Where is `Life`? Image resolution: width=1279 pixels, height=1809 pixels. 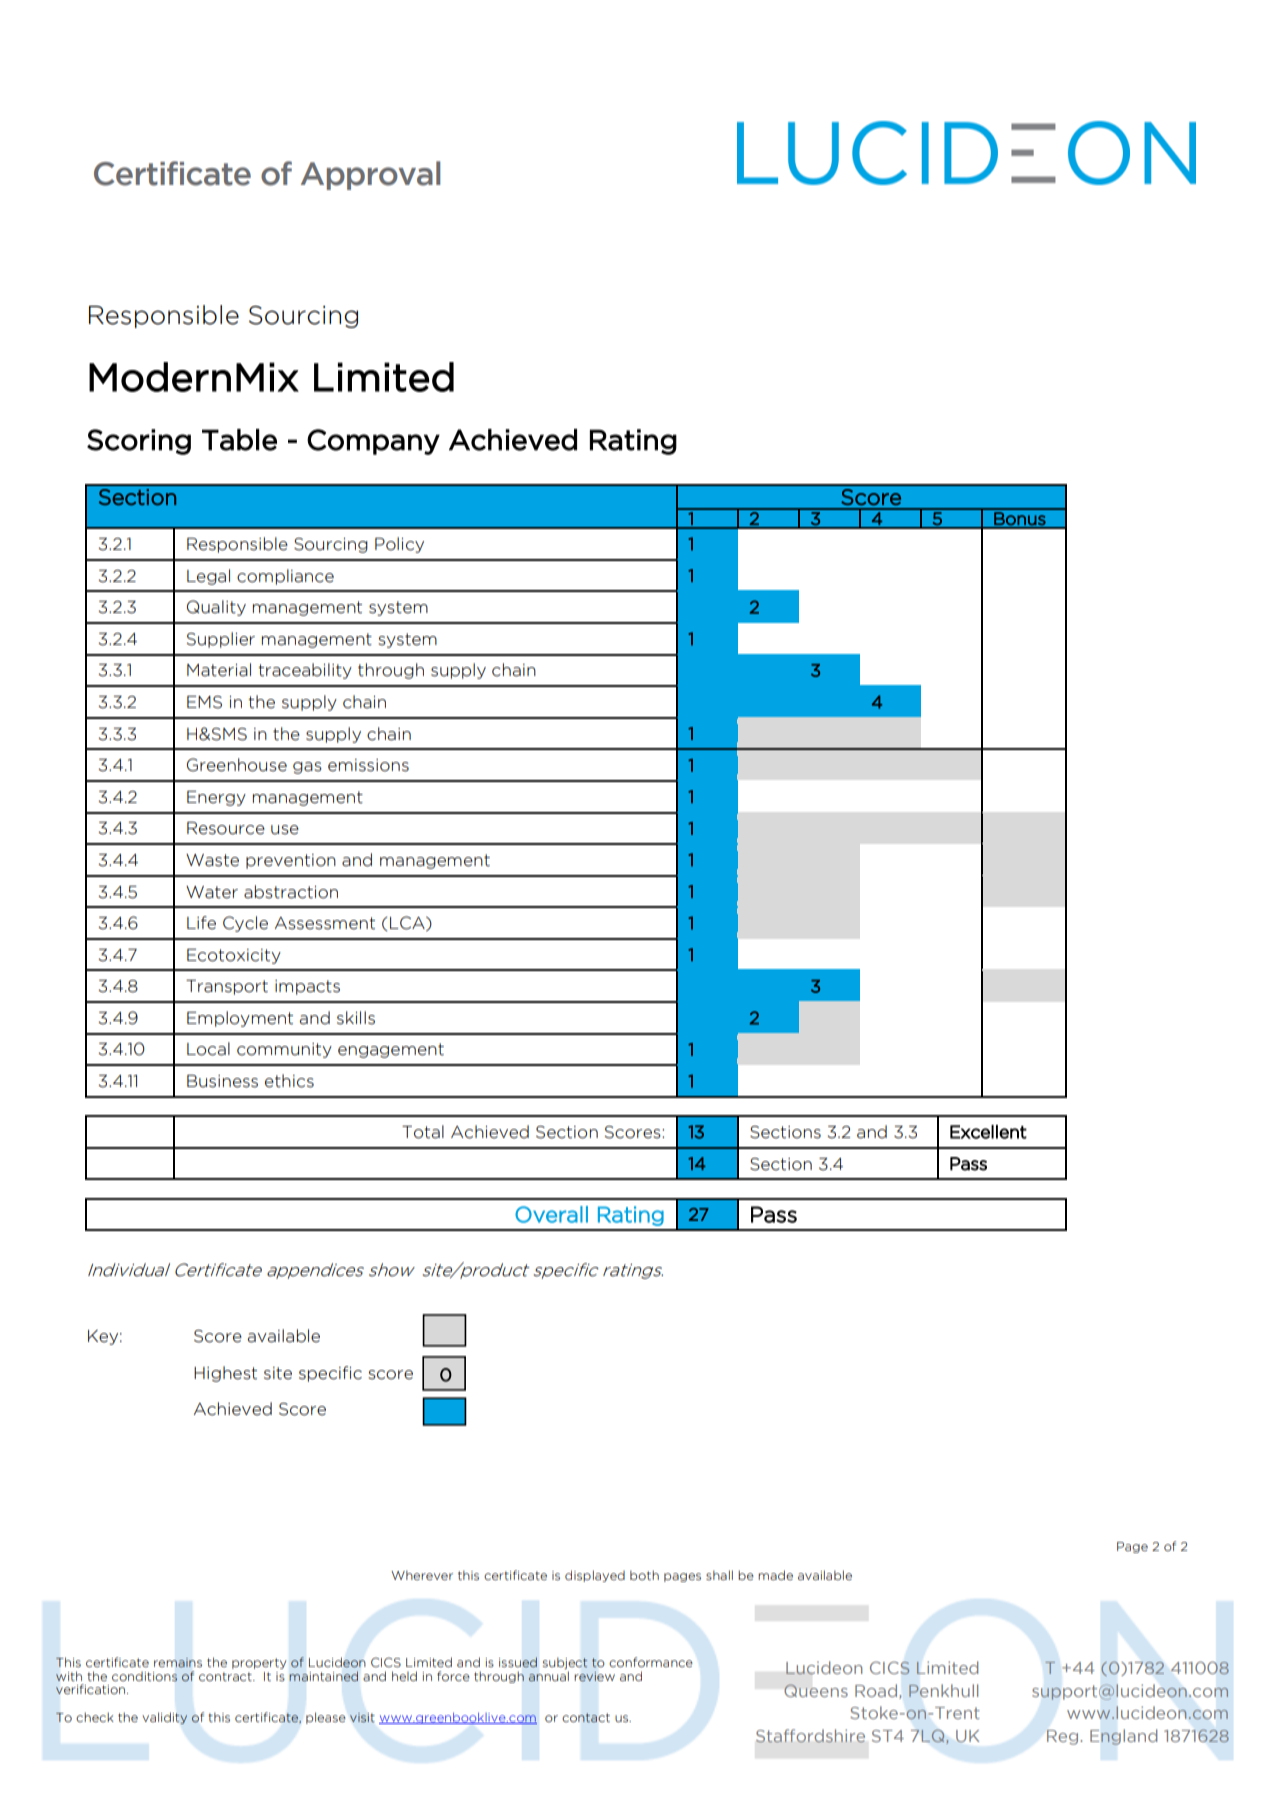
Life is located at coordinates (201, 923).
